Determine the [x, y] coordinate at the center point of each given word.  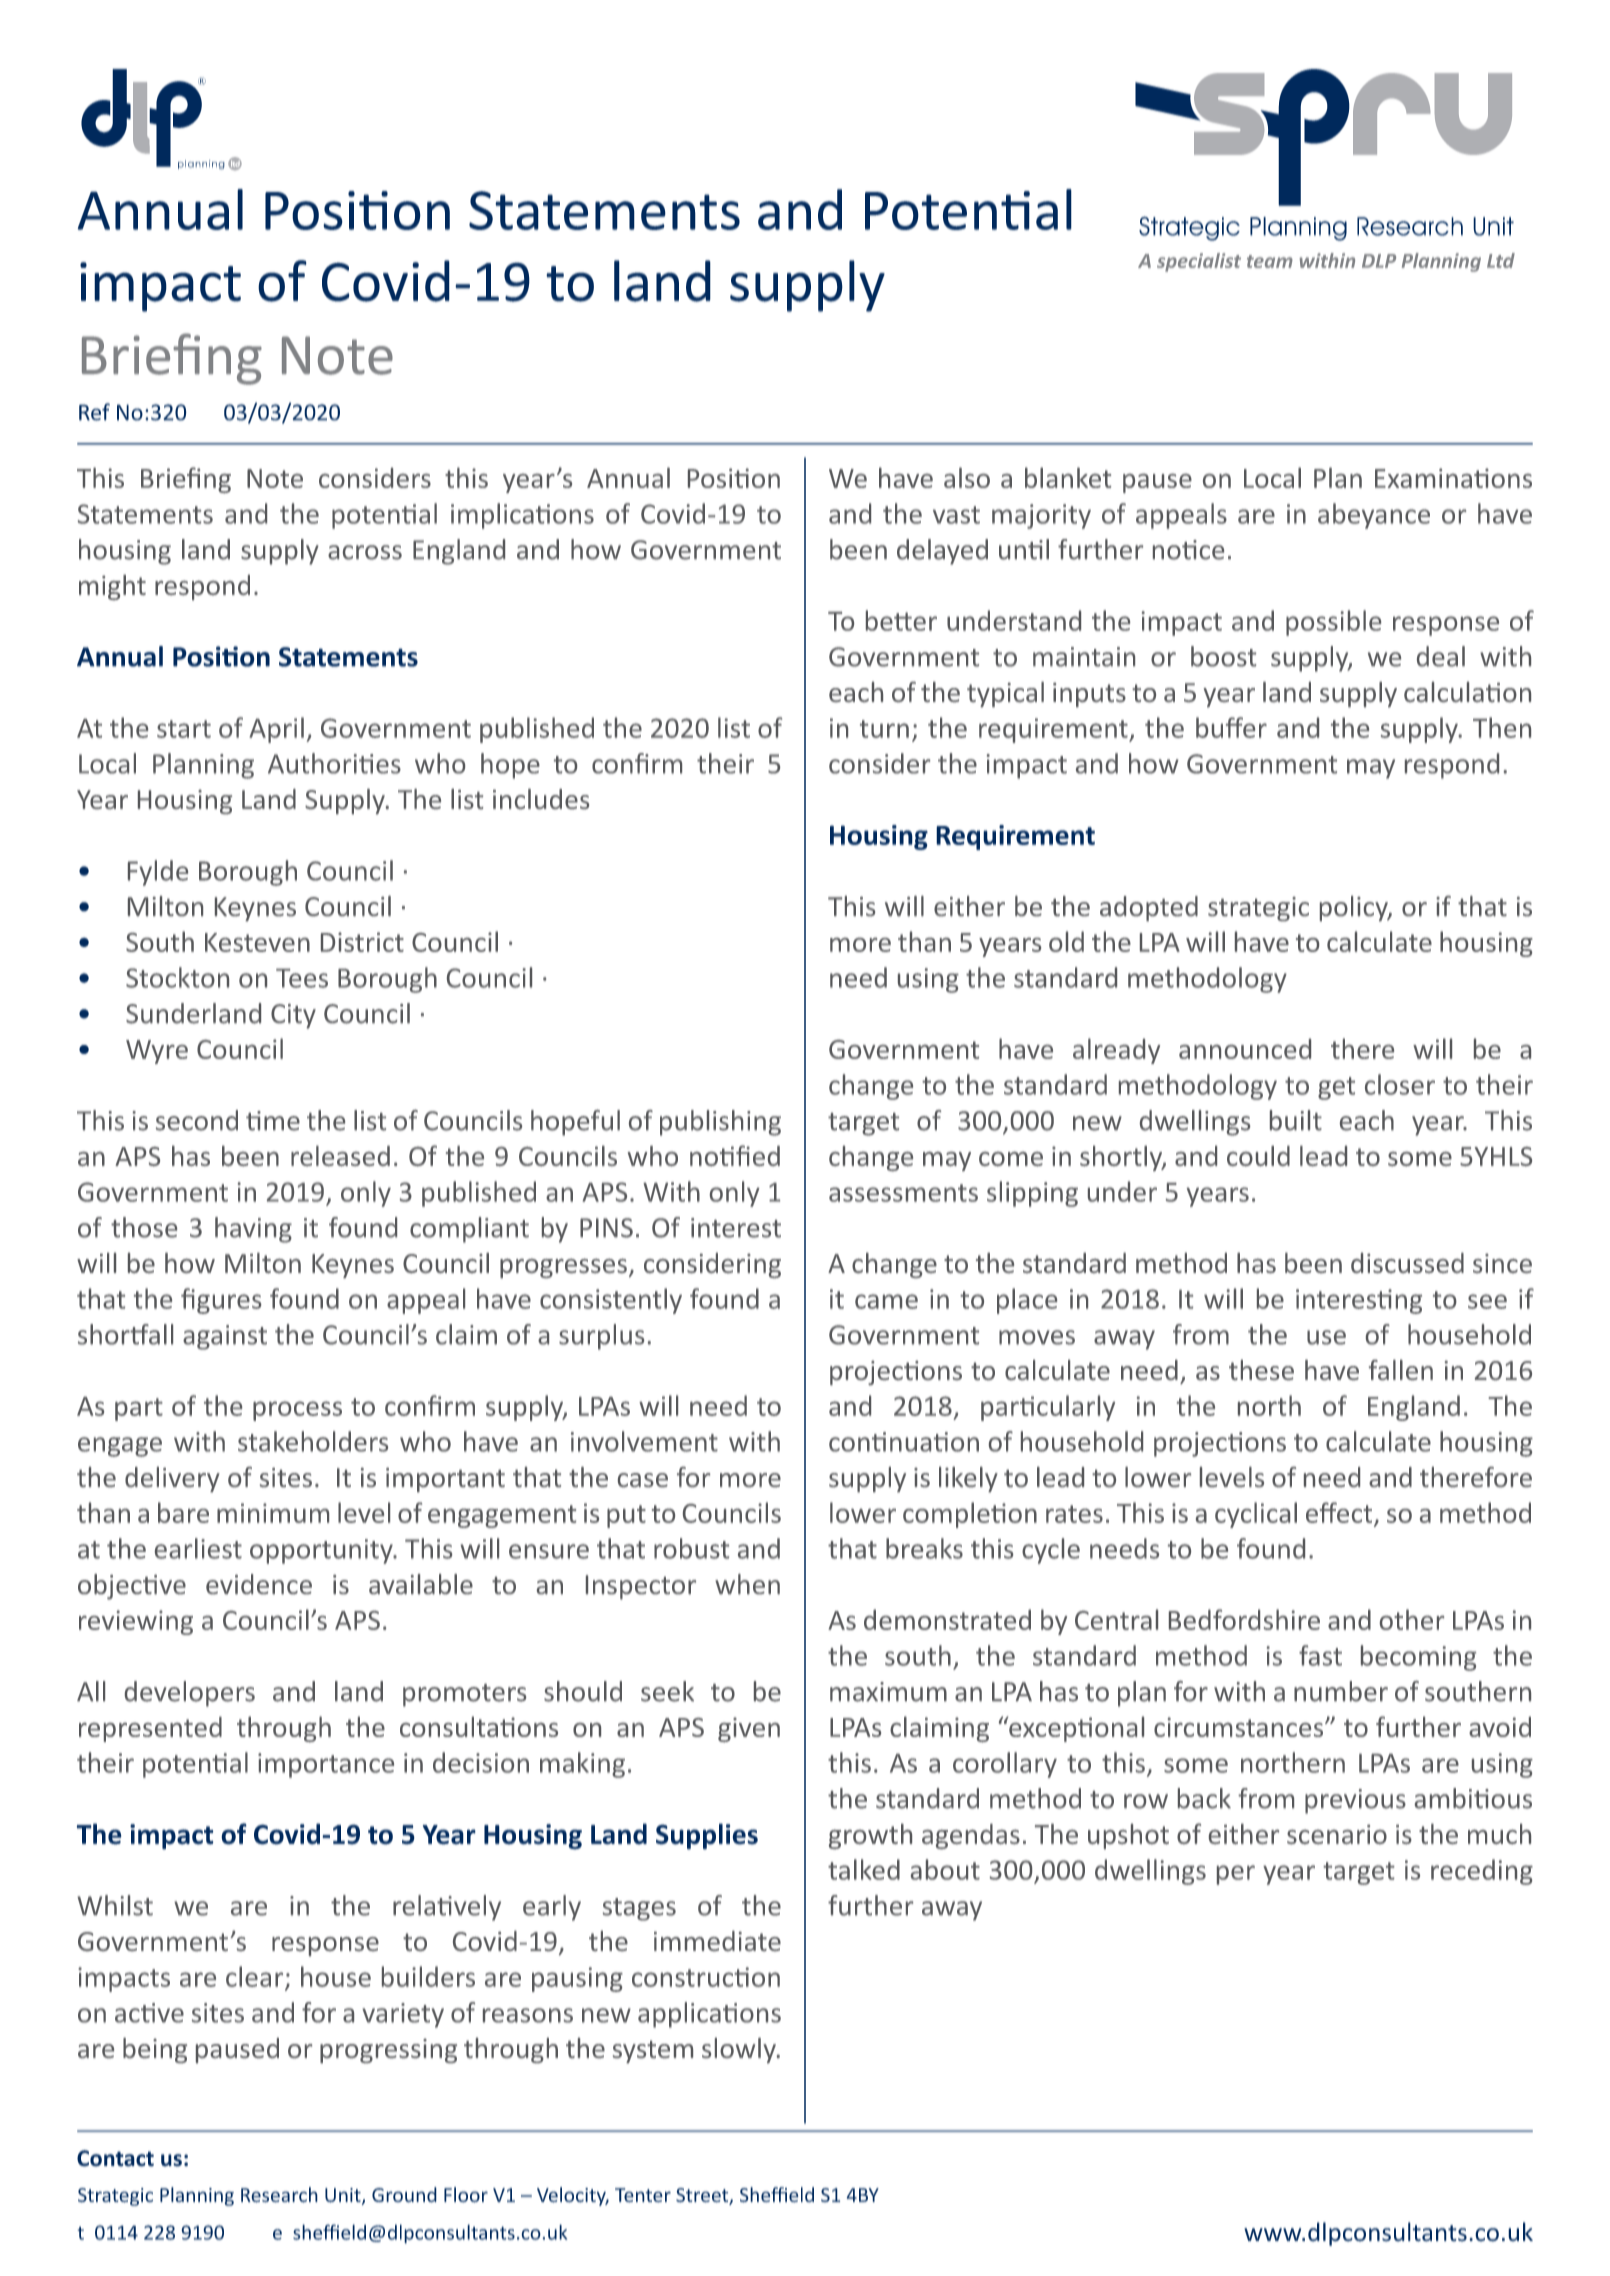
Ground [404, 2194]
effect [1339, 1512]
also [967, 477]
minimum [273, 1513]
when [747, 1584]
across [365, 552]
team [1270, 261]
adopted [1149, 908]
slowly [740, 2050]
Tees [302, 978]
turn [884, 729]
